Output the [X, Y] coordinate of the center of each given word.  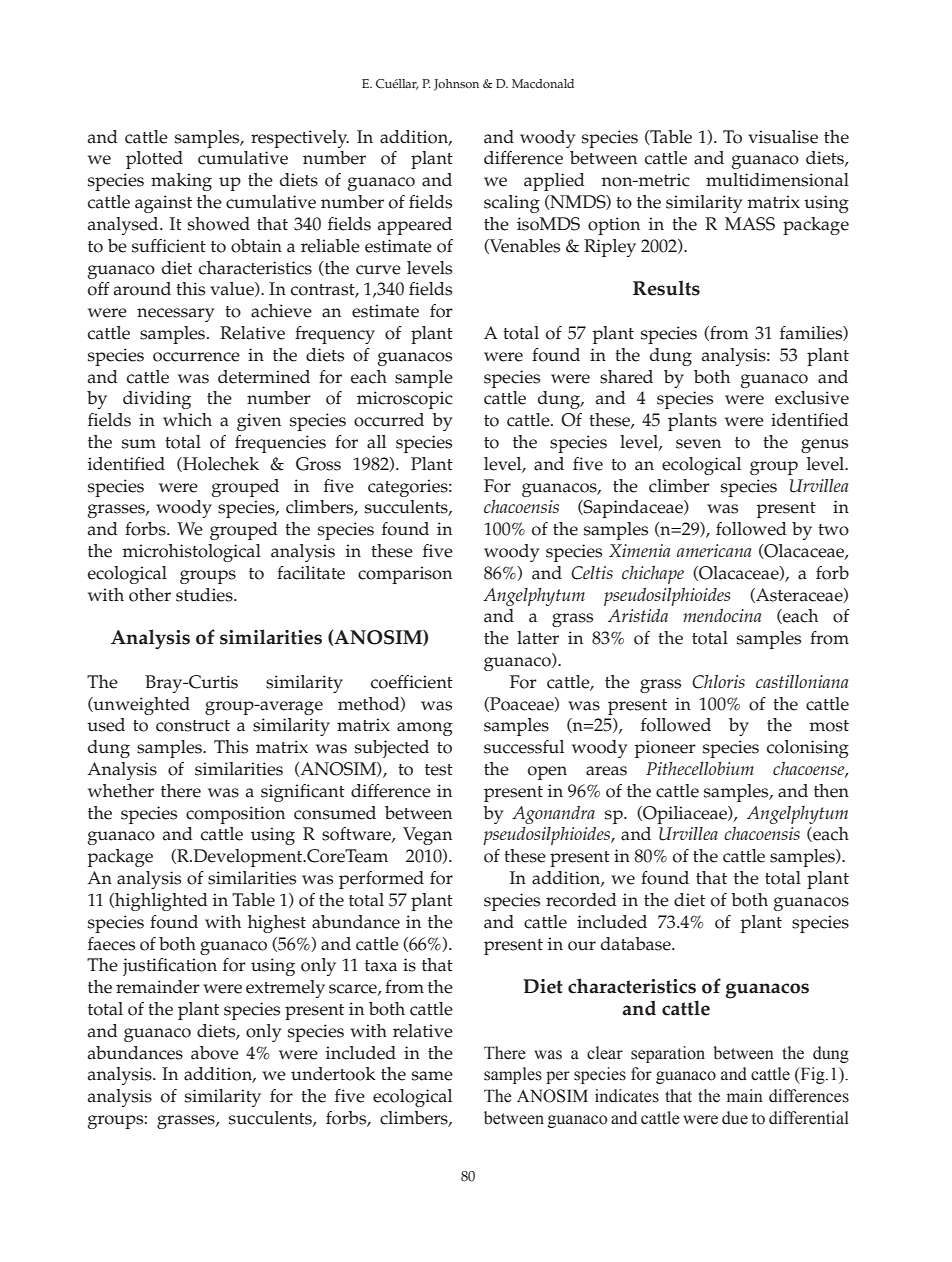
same [432, 1076]
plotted [154, 160]
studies [205, 595]
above [215, 1053]
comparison [405, 575]
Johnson [456, 85]
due [735, 1118]
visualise [783, 137]
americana [714, 550]
